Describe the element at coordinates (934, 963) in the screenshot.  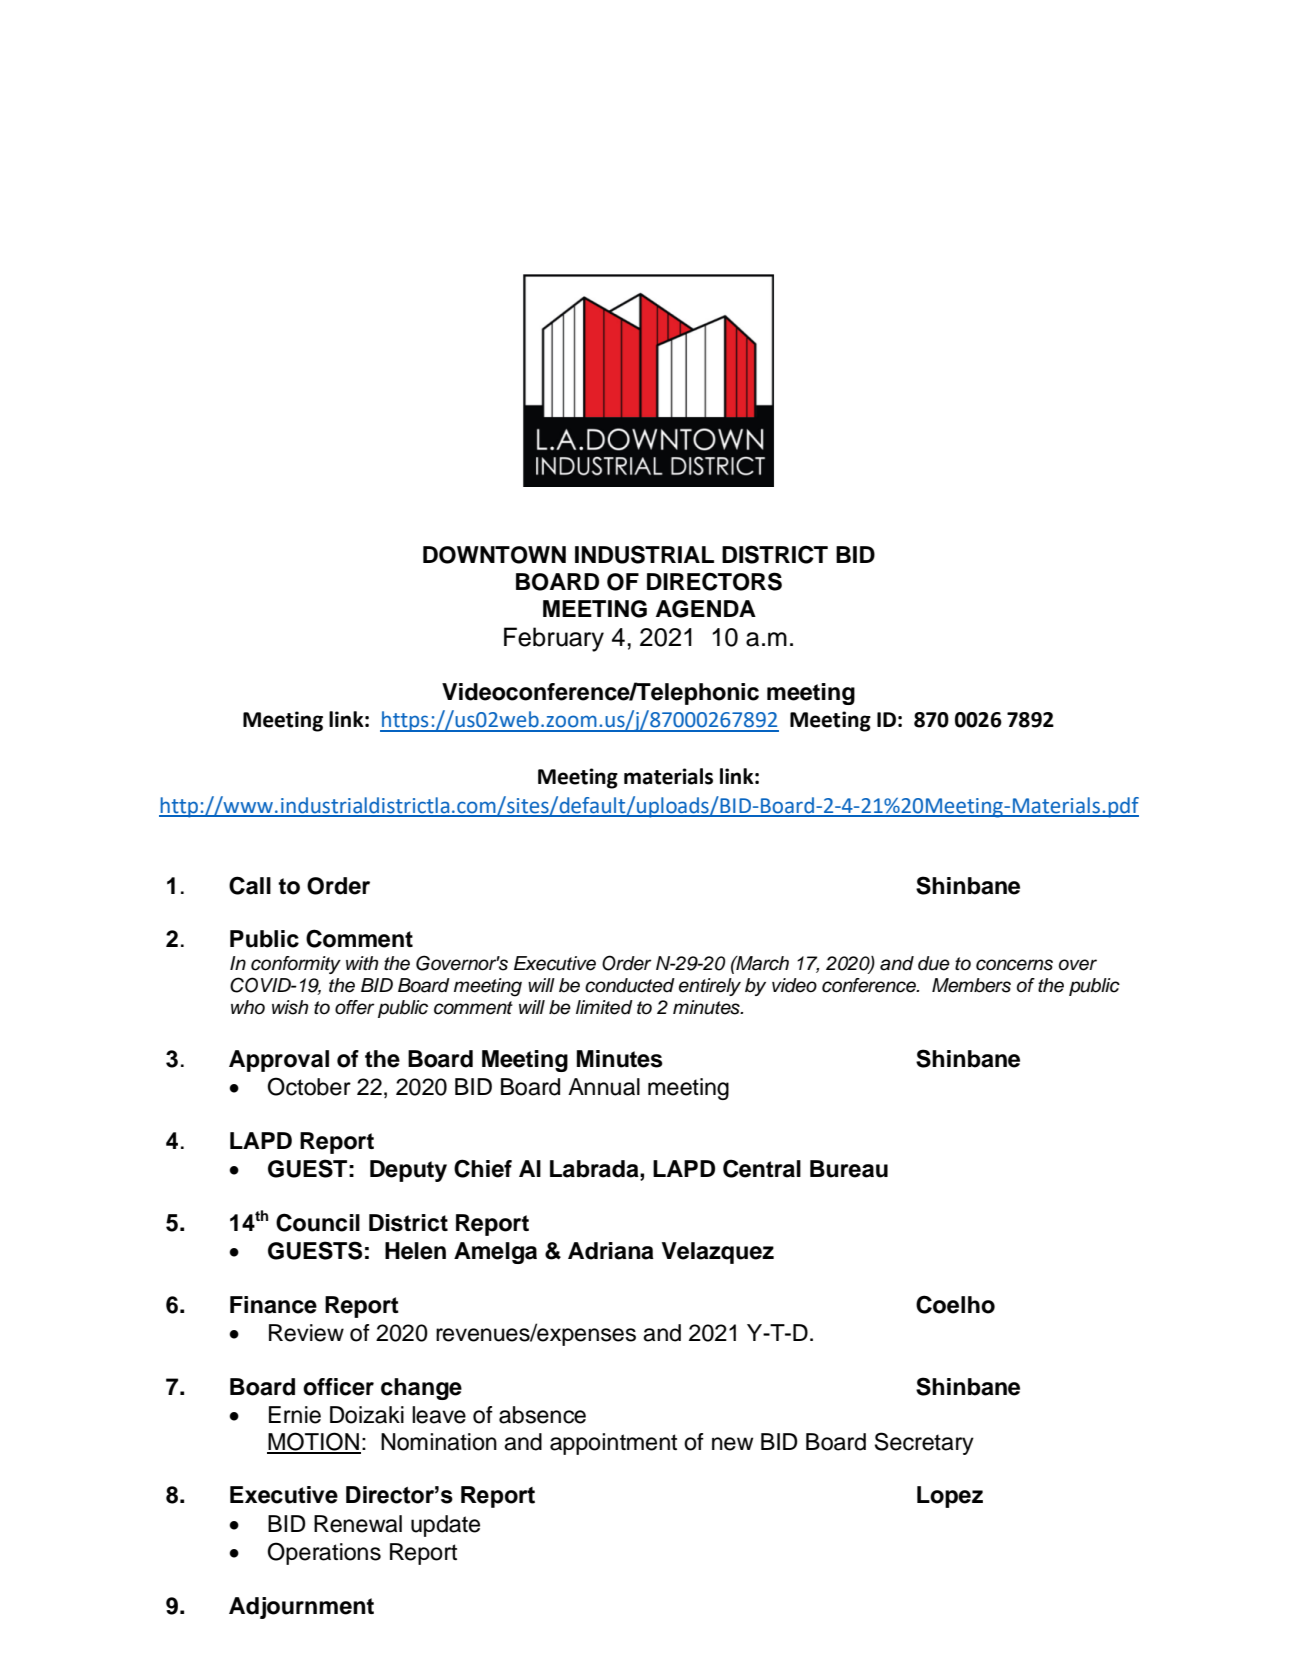
I see `due` at that location.
